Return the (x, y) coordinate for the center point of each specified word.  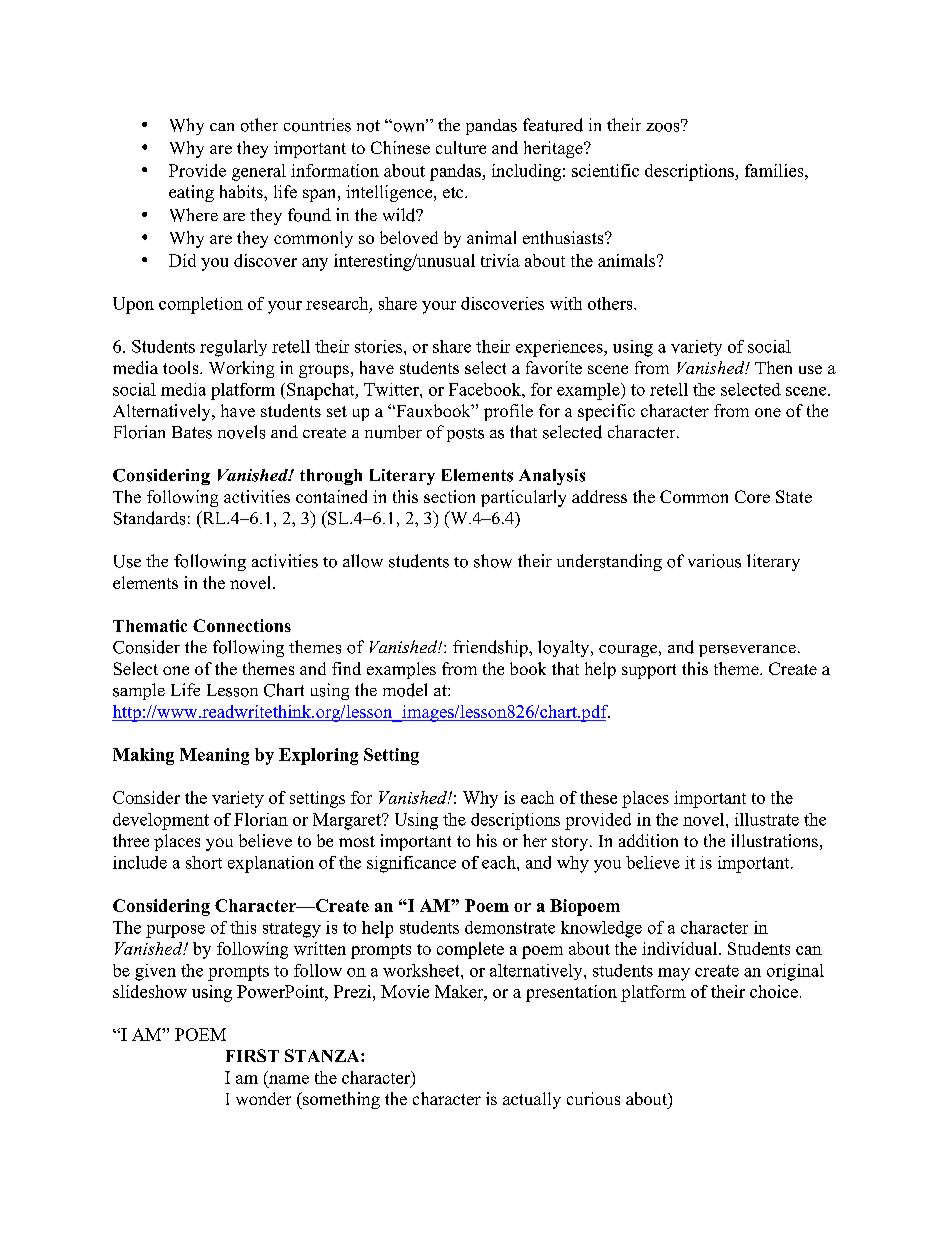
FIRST (252, 1055)
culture (461, 147)
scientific (605, 170)
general (259, 172)
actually (532, 1100)
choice (774, 991)
